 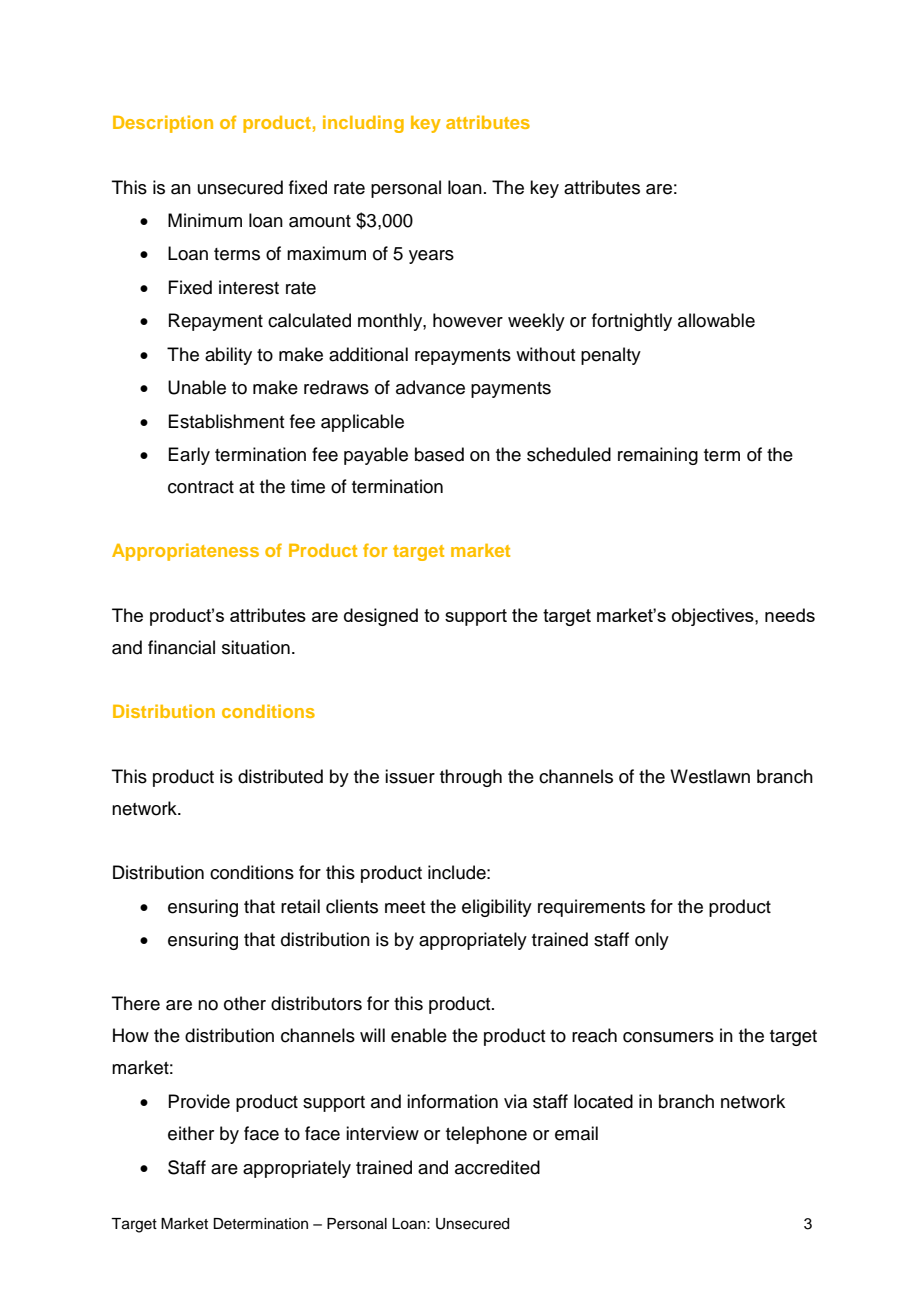 What do you see at coordinates (486, 1135) in the page?
I see `telephone` at bounding box center [486, 1135].
